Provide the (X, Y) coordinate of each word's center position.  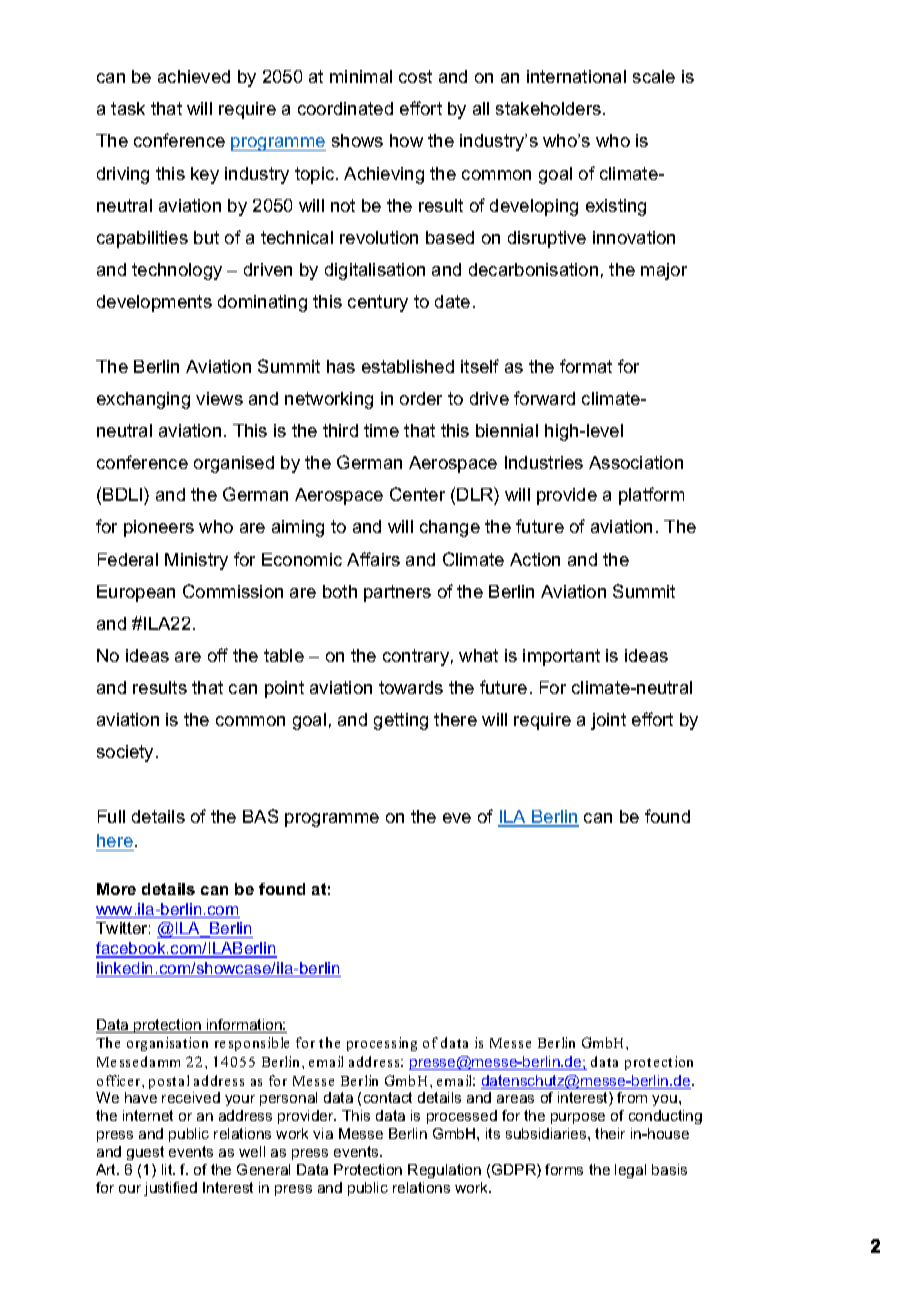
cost (415, 76)
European (136, 593)
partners (397, 593)
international (576, 76)
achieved (194, 76)
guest (145, 1153)
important (561, 657)
